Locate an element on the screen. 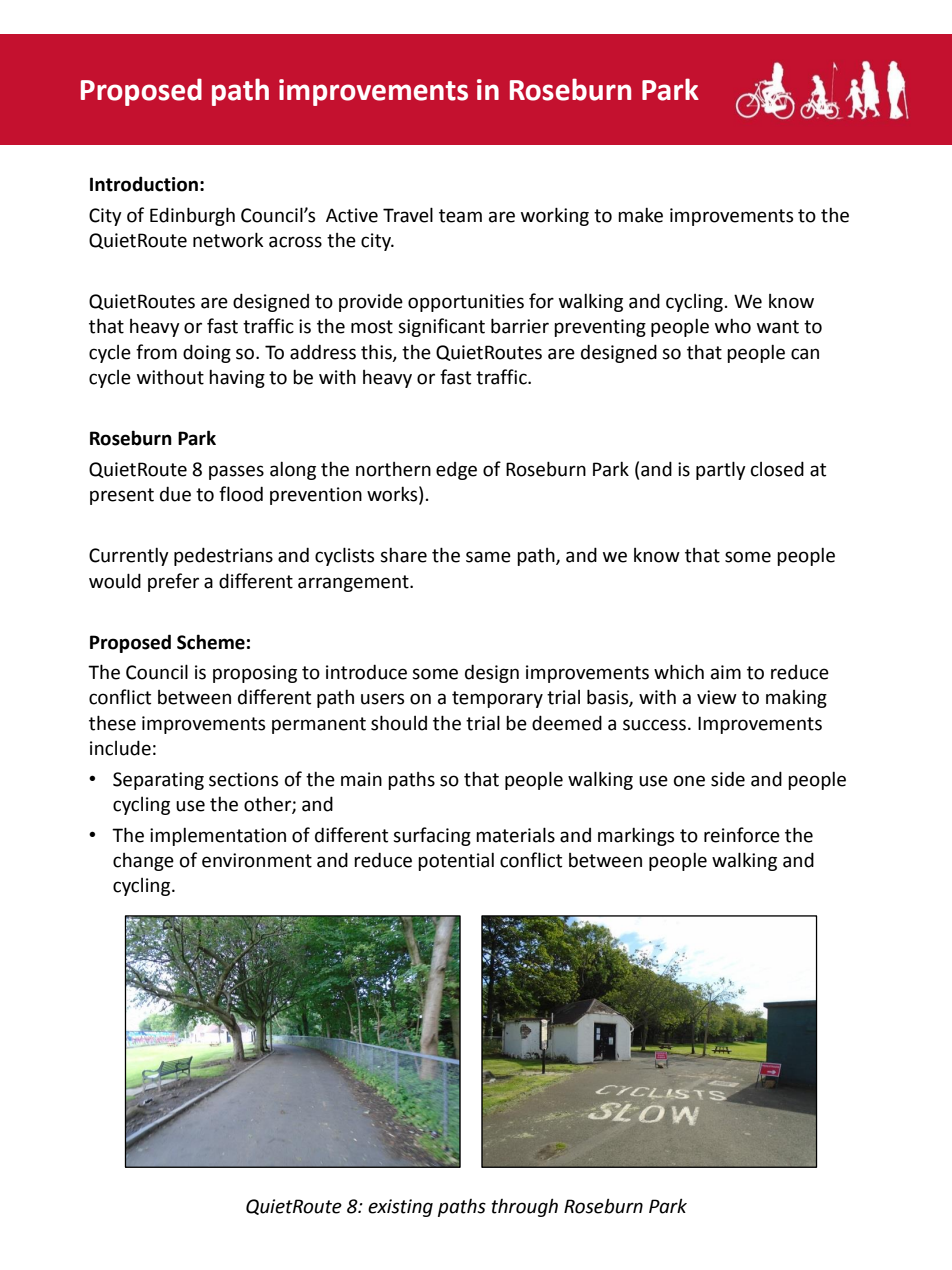 The image size is (952, 1270). partly is located at coordinates (721, 470).
